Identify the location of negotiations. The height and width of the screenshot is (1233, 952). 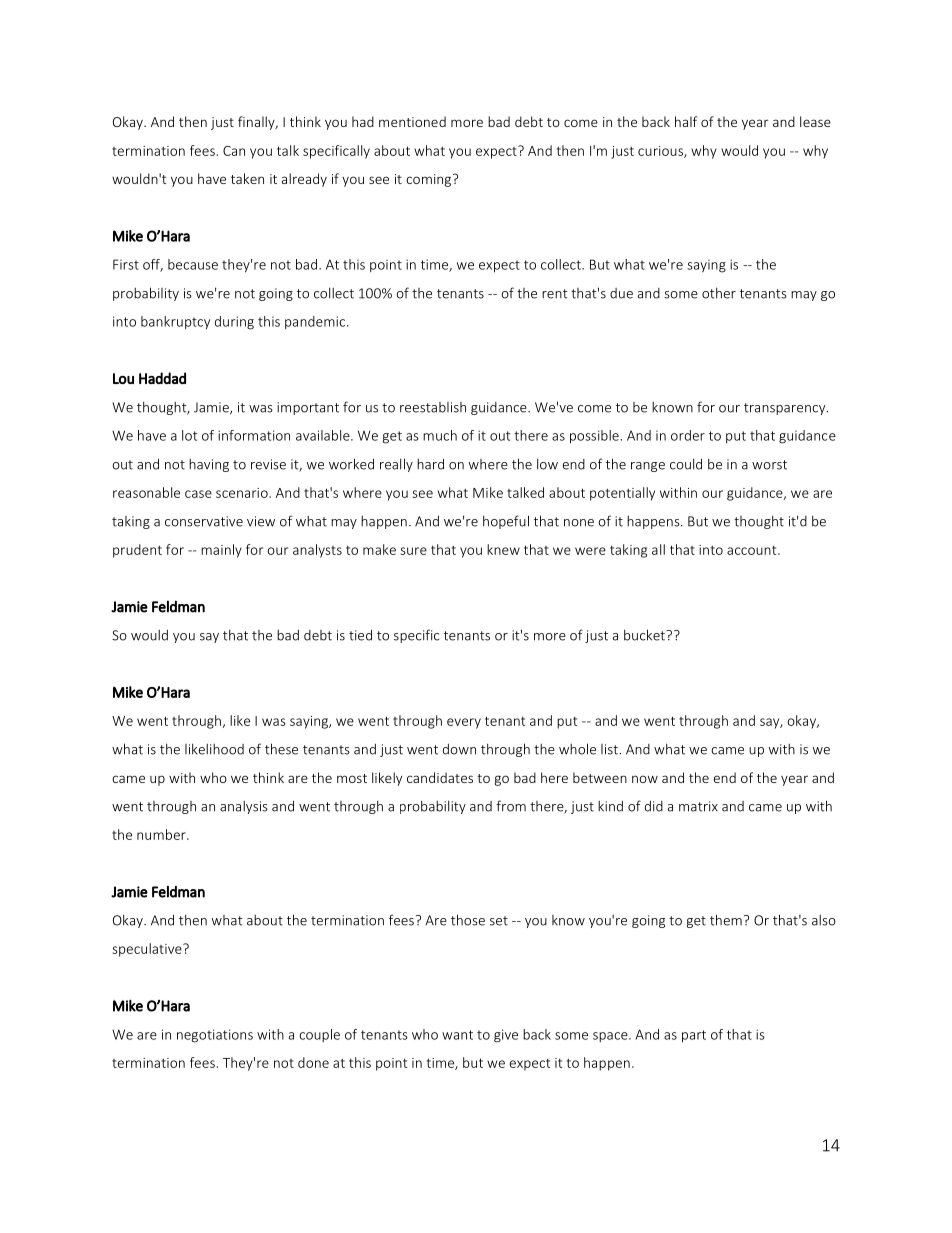
(215, 1036).
